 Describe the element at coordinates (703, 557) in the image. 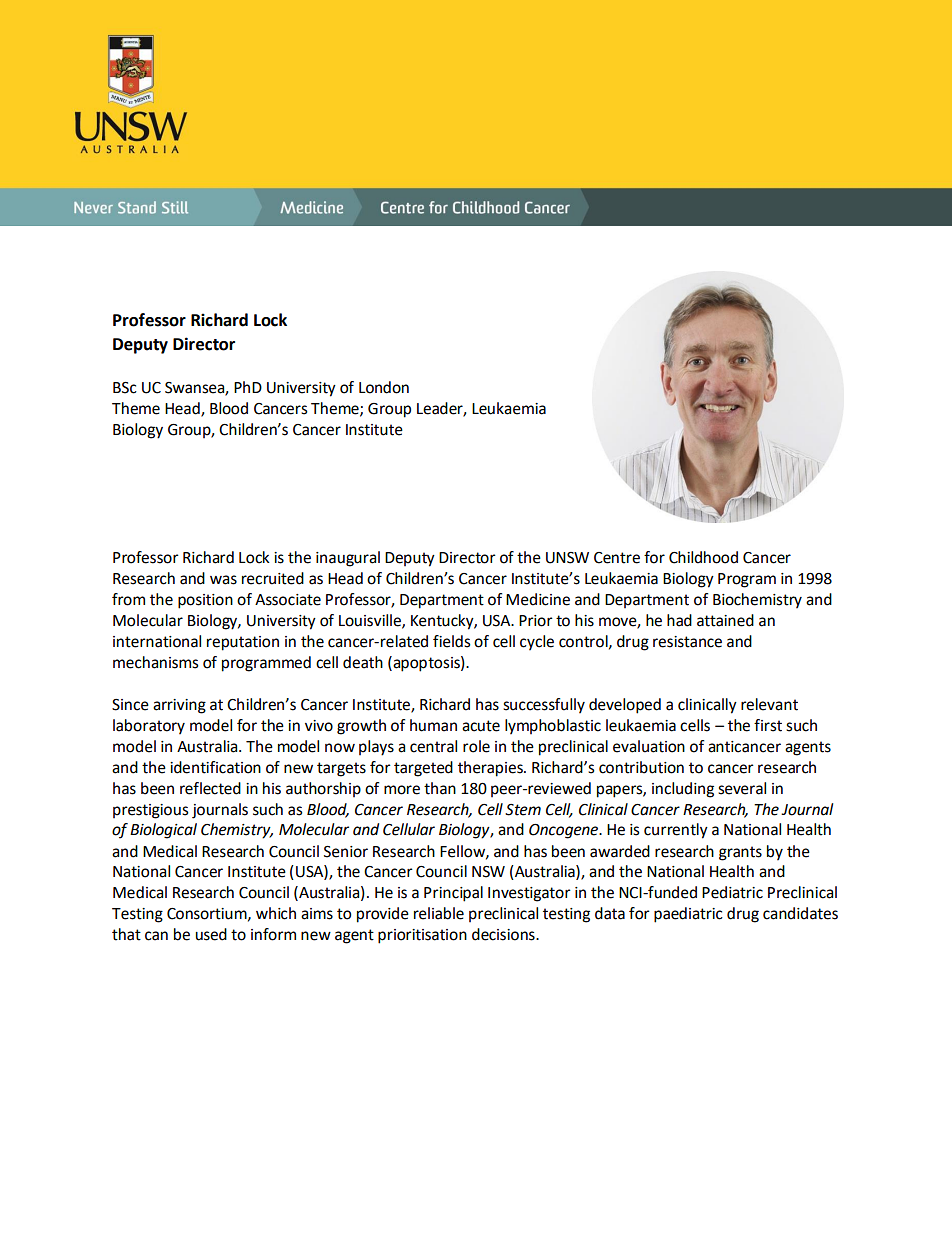

I see `Childhood` at that location.
